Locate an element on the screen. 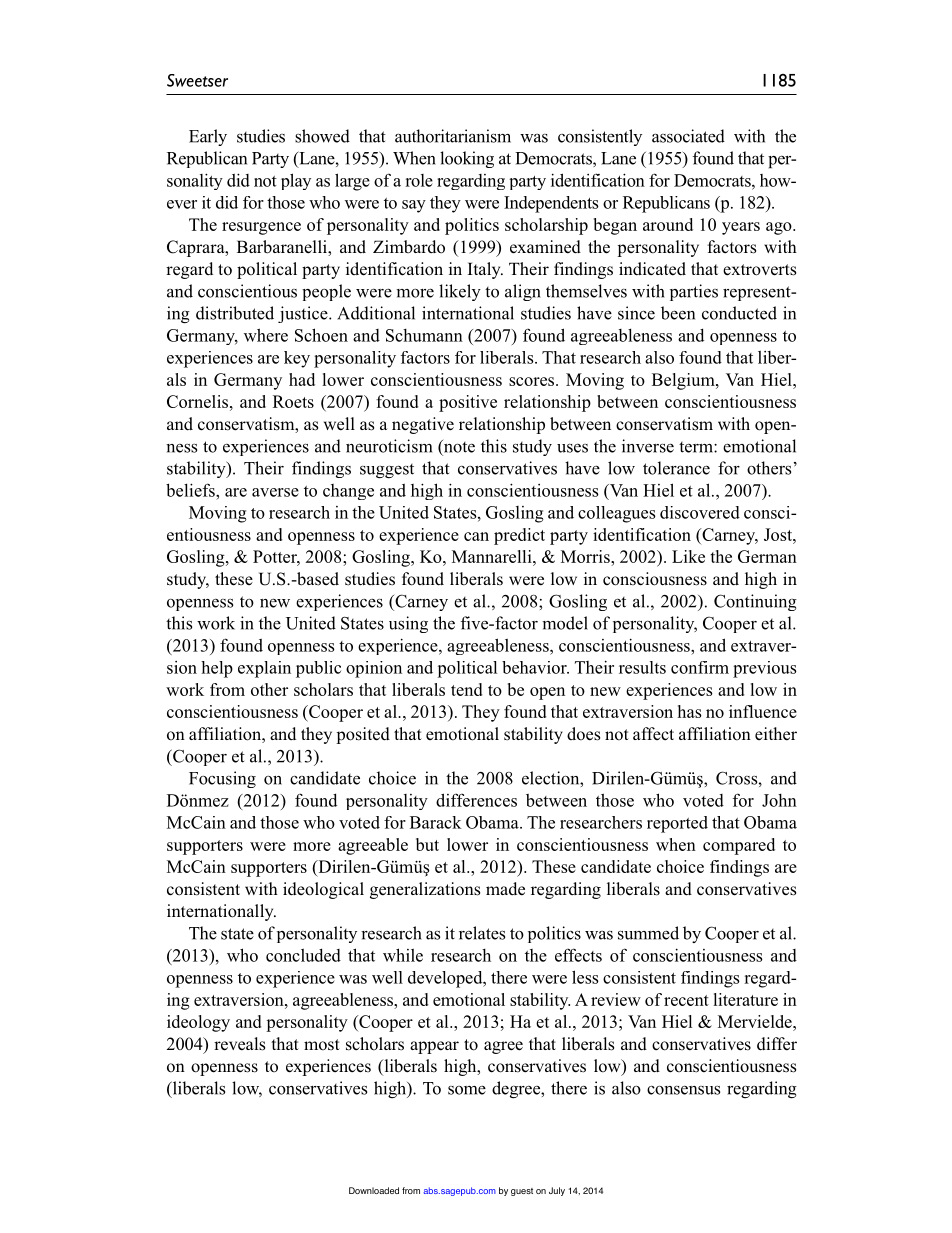 Image resolution: width=952 pixels, height=1233 pixels. looking is located at coordinates (467, 159).
